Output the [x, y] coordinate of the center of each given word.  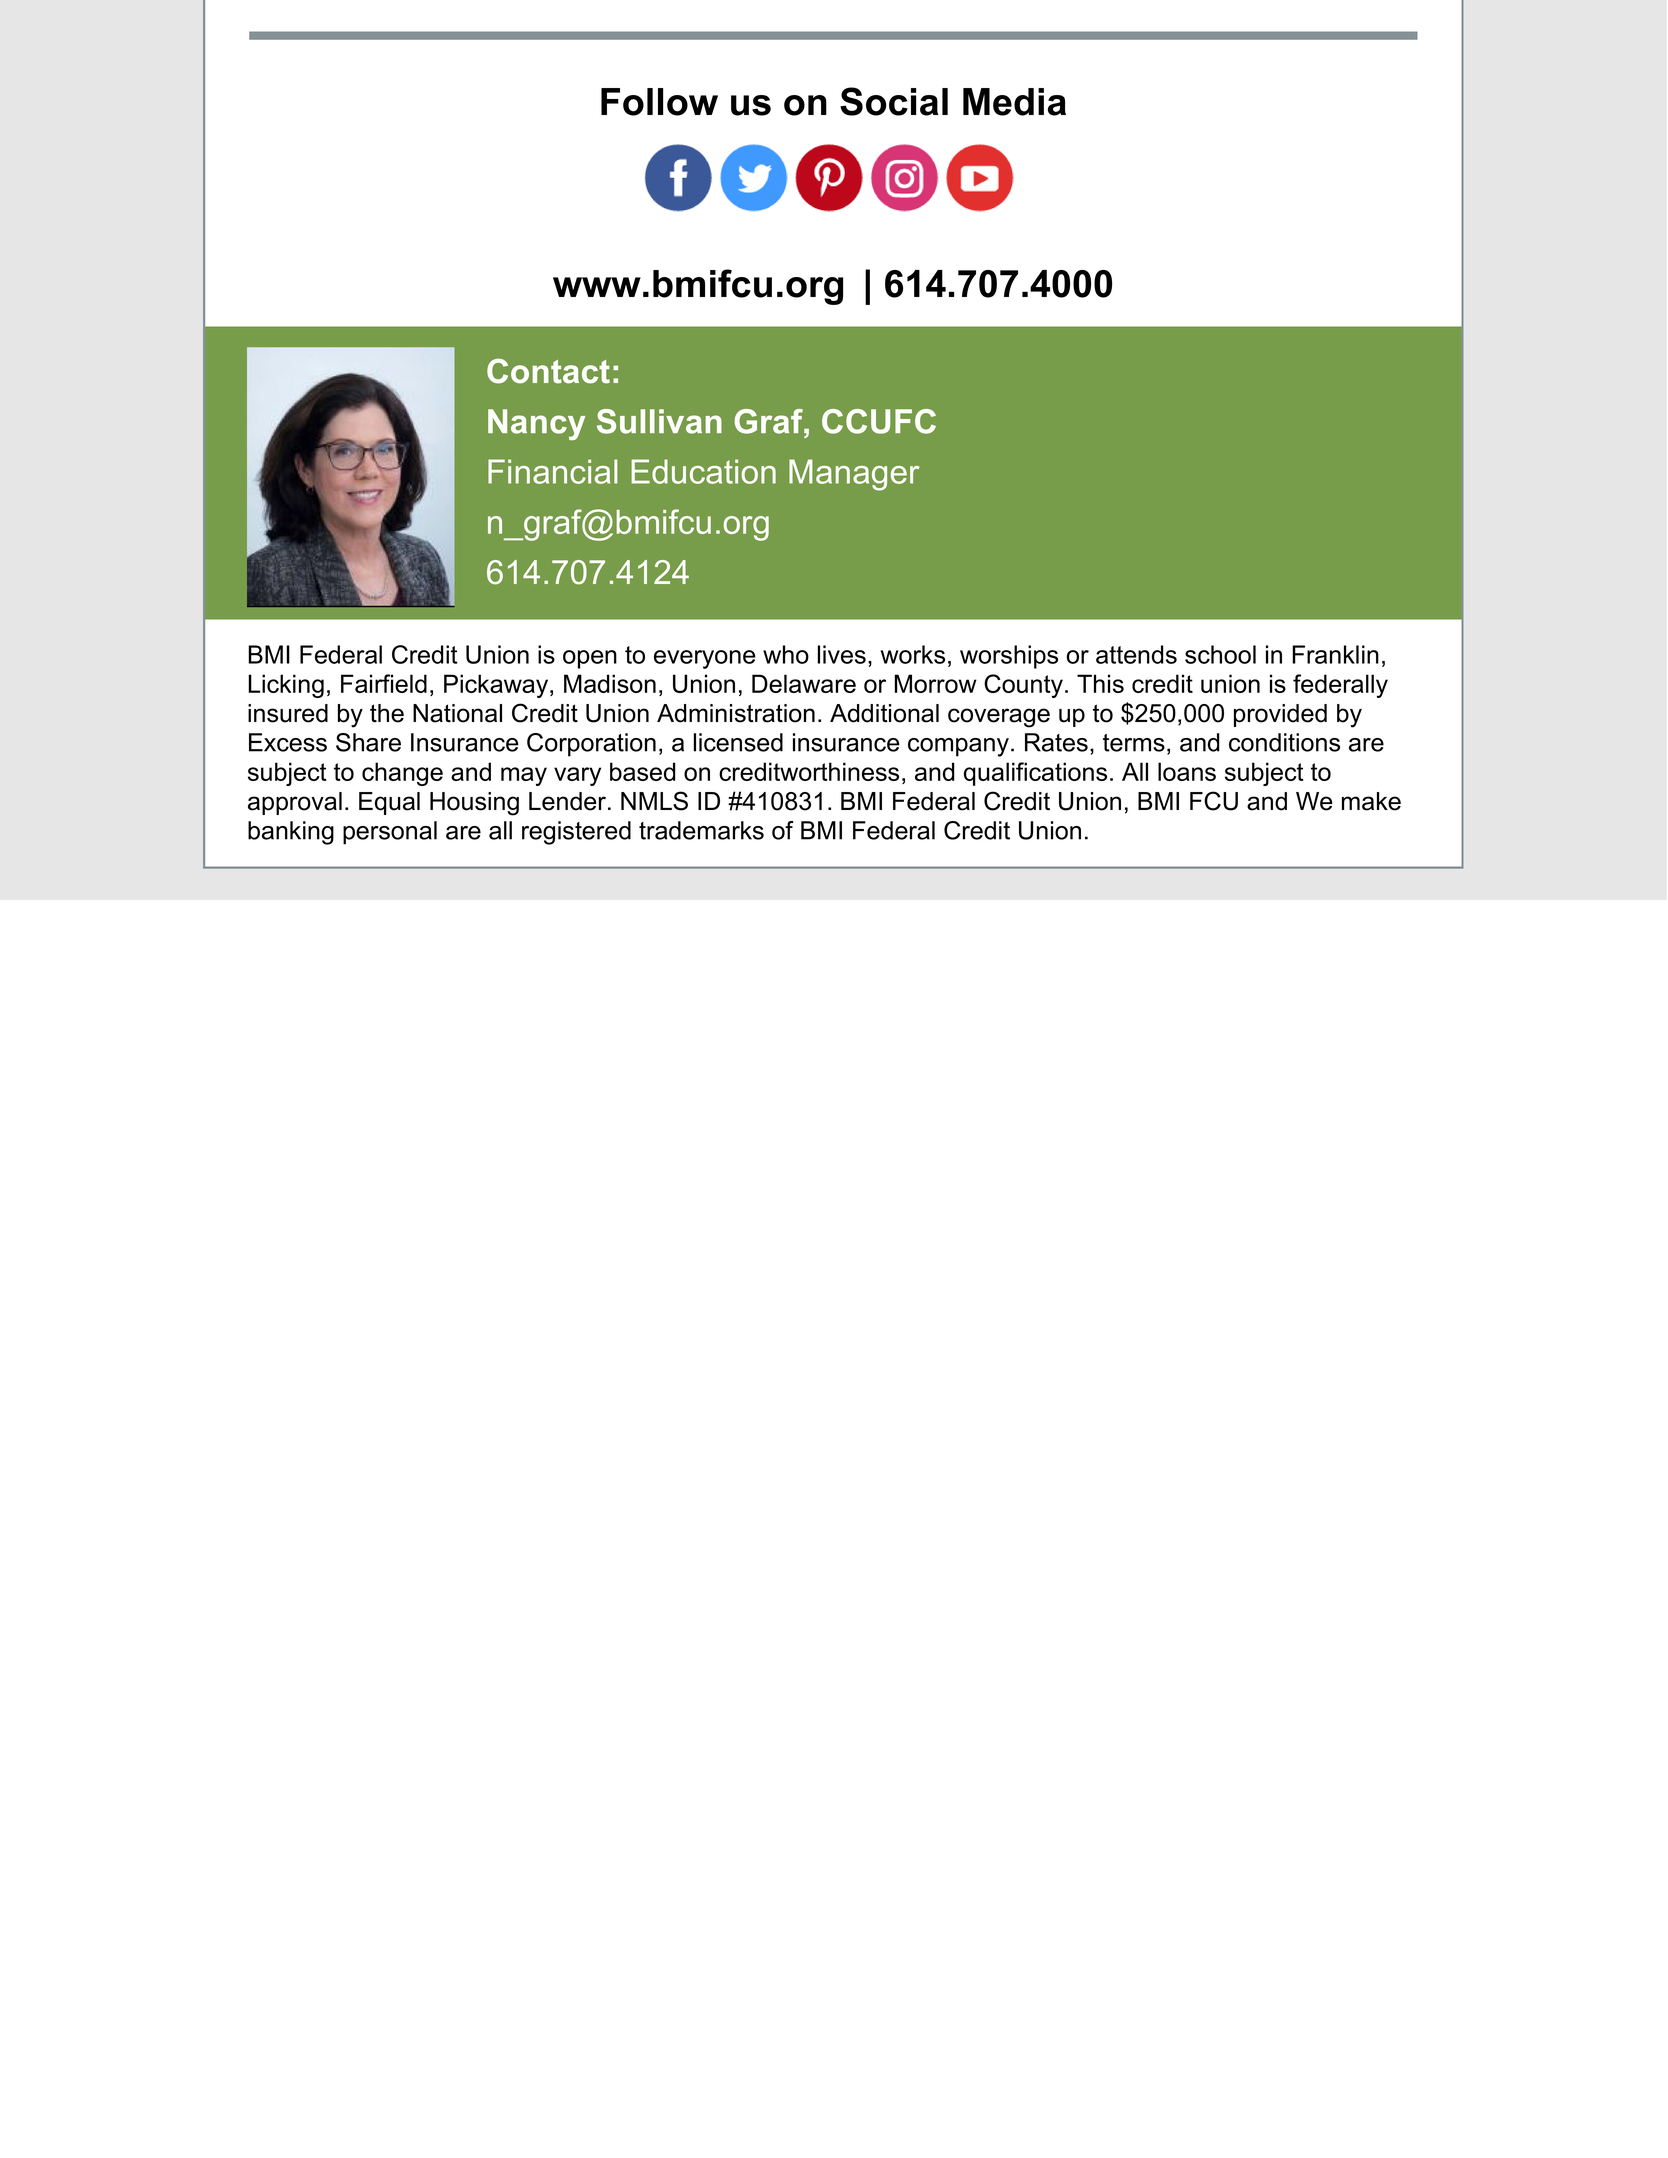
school [1220, 654]
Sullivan [659, 421]
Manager [854, 475]
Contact [548, 371]
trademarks [701, 830]
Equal [389, 803]
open [590, 659]
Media [1014, 102]
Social [894, 101]
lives [842, 654]
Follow [659, 102]
